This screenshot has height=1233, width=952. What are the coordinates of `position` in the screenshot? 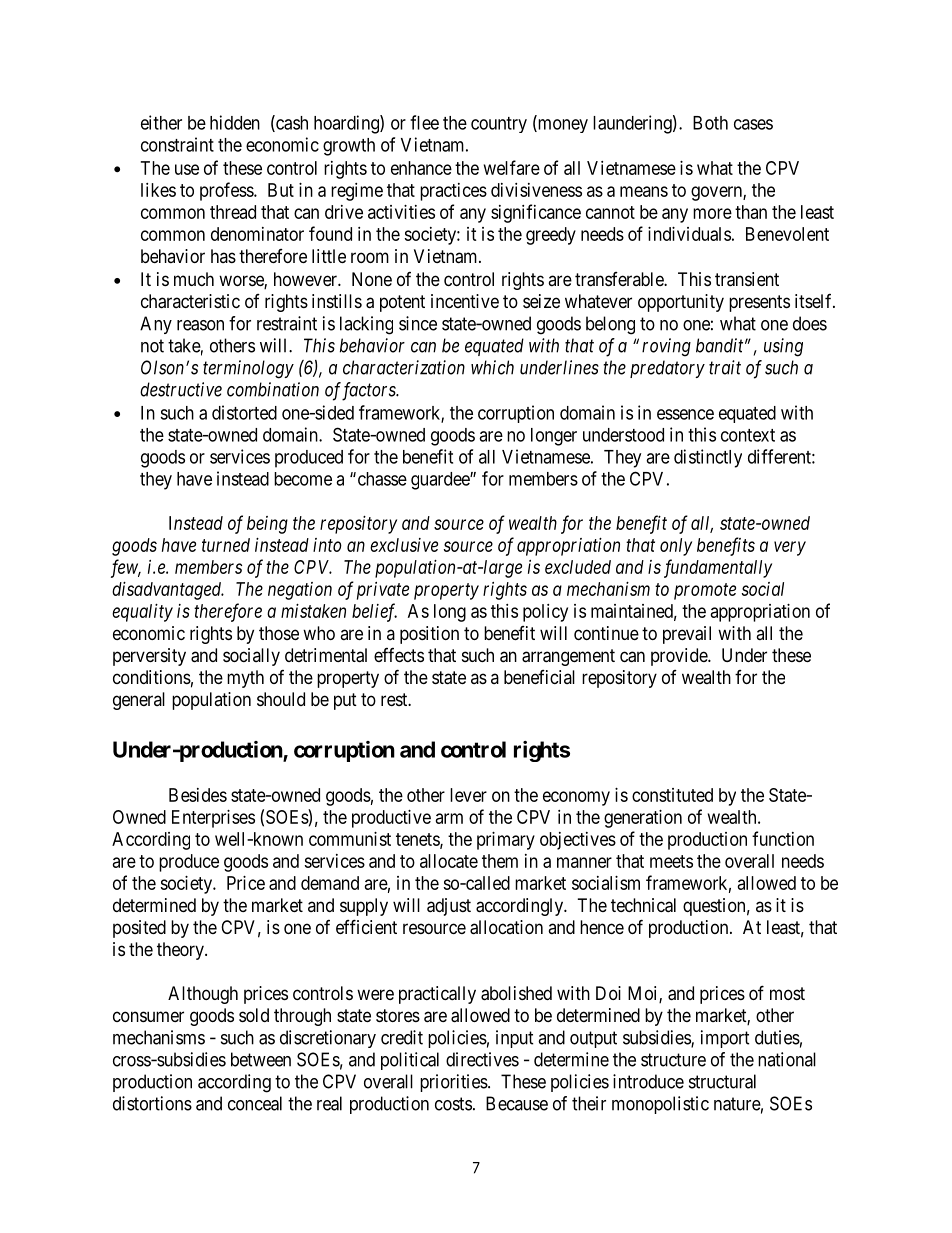 It's located at (429, 635).
